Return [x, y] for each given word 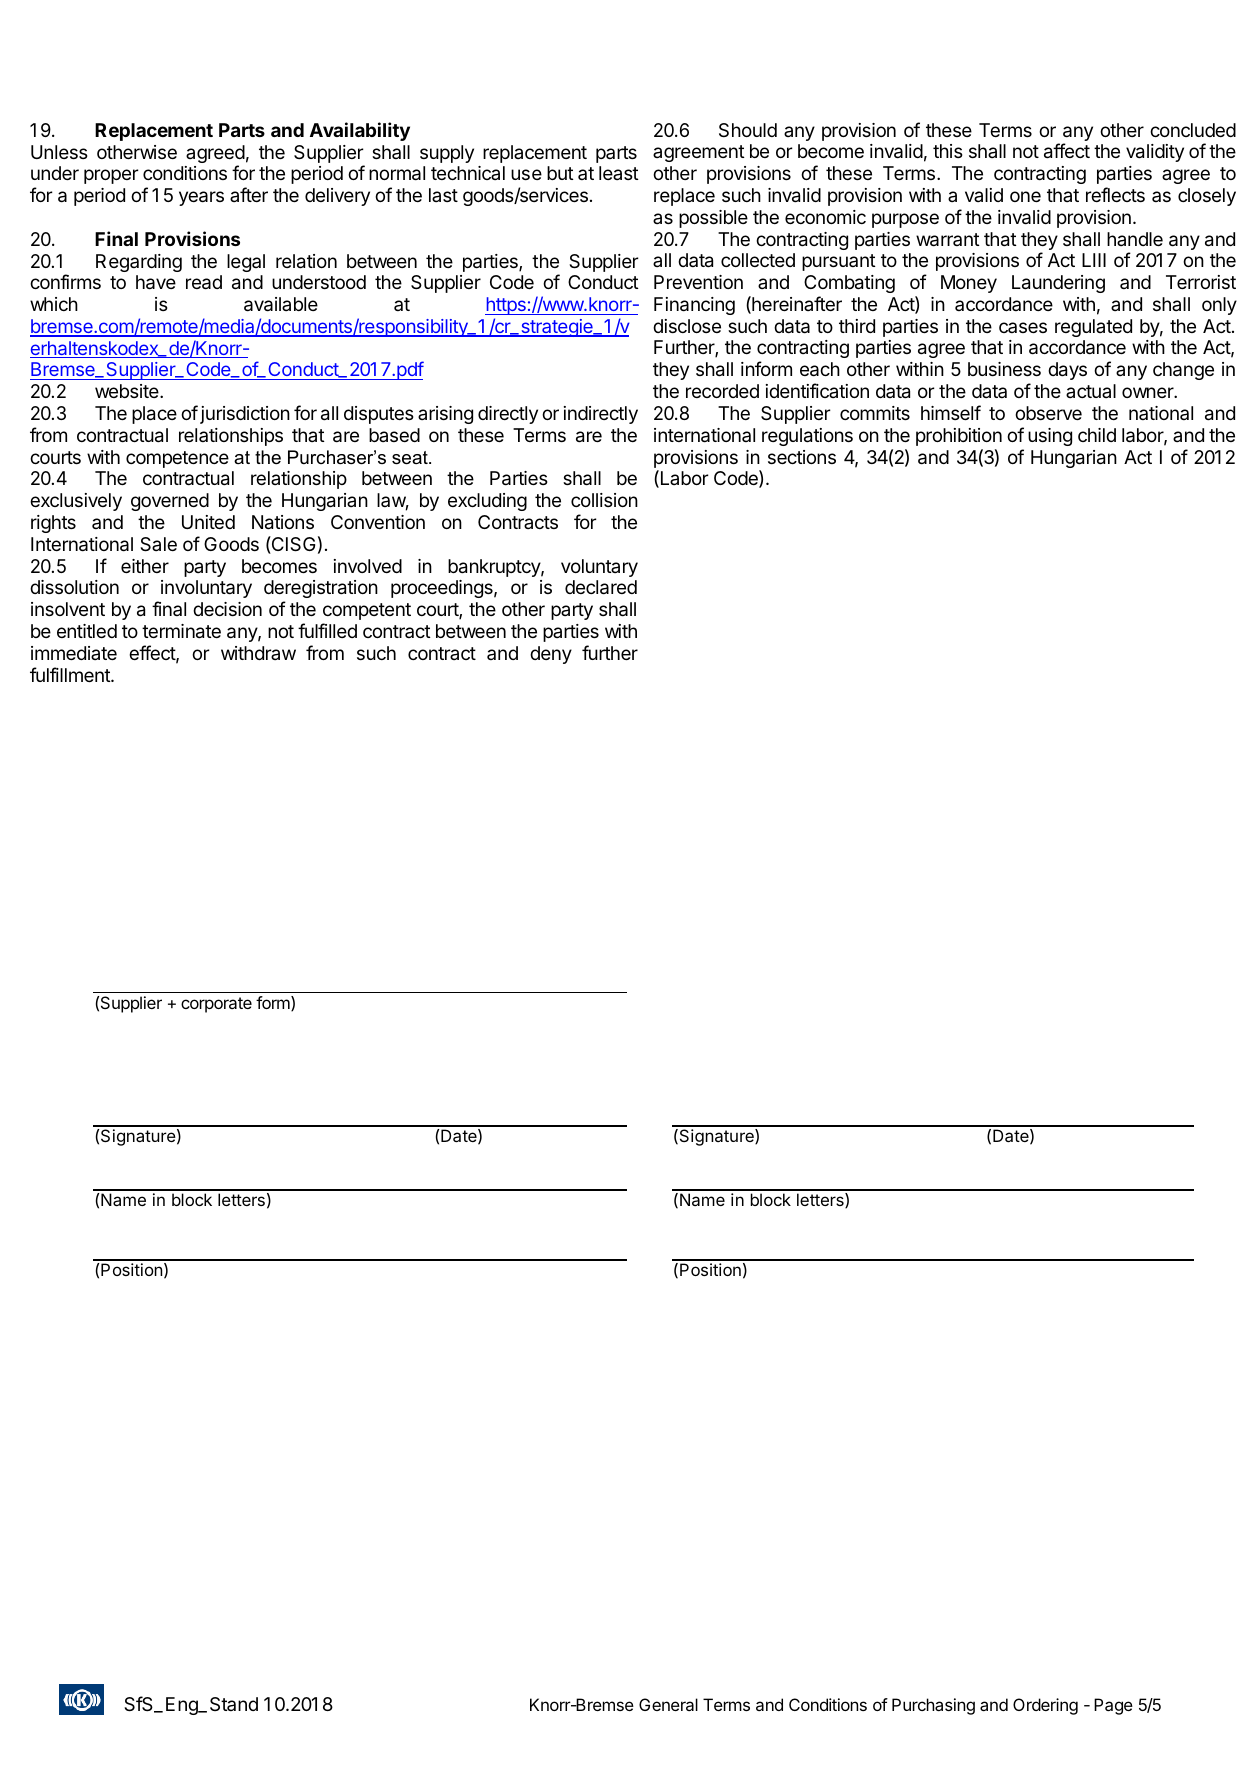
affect [1067, 151]
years [201, 198]
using [1050, 437]
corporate [216, 1005]
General [668, 1704]
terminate [181, 631]
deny [551, 655]
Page [1113, 1706]
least [619, 173]
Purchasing [933, 1706]
